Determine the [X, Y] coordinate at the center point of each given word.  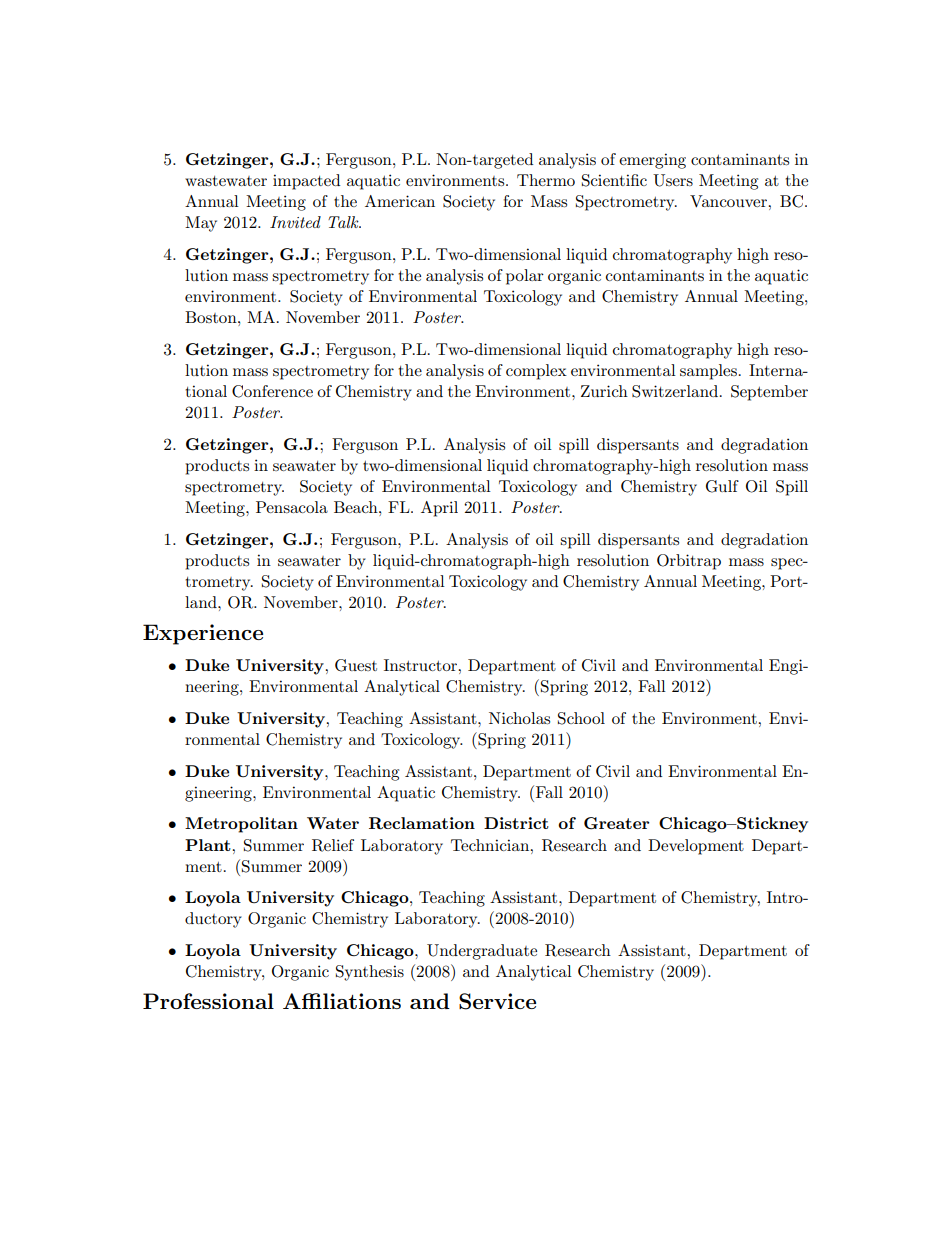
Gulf [722, 486]
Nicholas [519, 718]
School [581, 718]
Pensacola [292, 507]
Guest [356, 665]
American [400, 201]
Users [673, 180]
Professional [208, 1001]
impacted [306, 182]
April [439, 509]
